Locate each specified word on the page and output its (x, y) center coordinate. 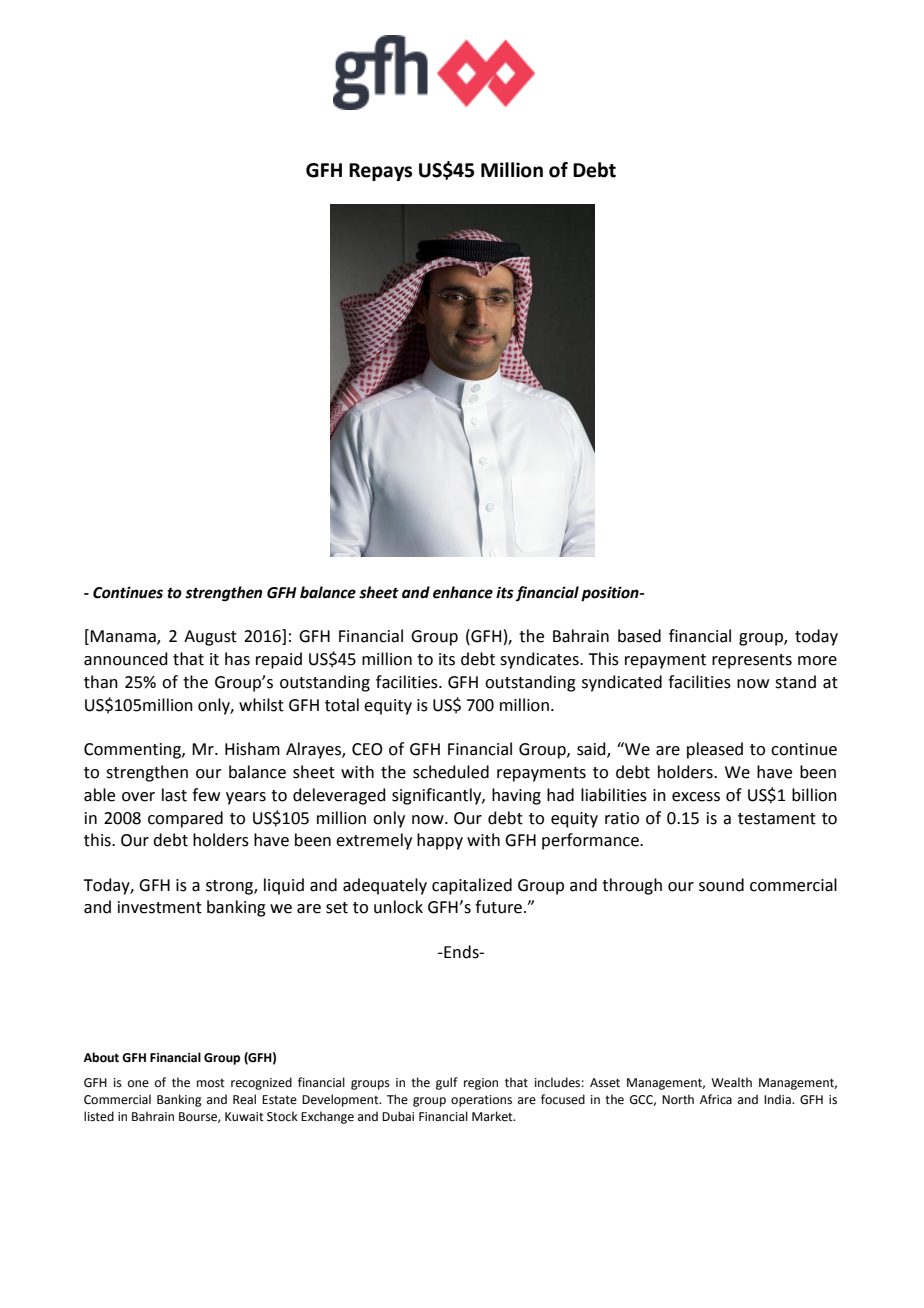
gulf (447, 1083)
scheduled (451, 772)
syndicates (540, 660)
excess (696, 797)
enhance (463, 592)
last (174, 795)
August (210, 638)
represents (752, 661)
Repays (380, 172)
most (211, 1083)
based (639, 636)
